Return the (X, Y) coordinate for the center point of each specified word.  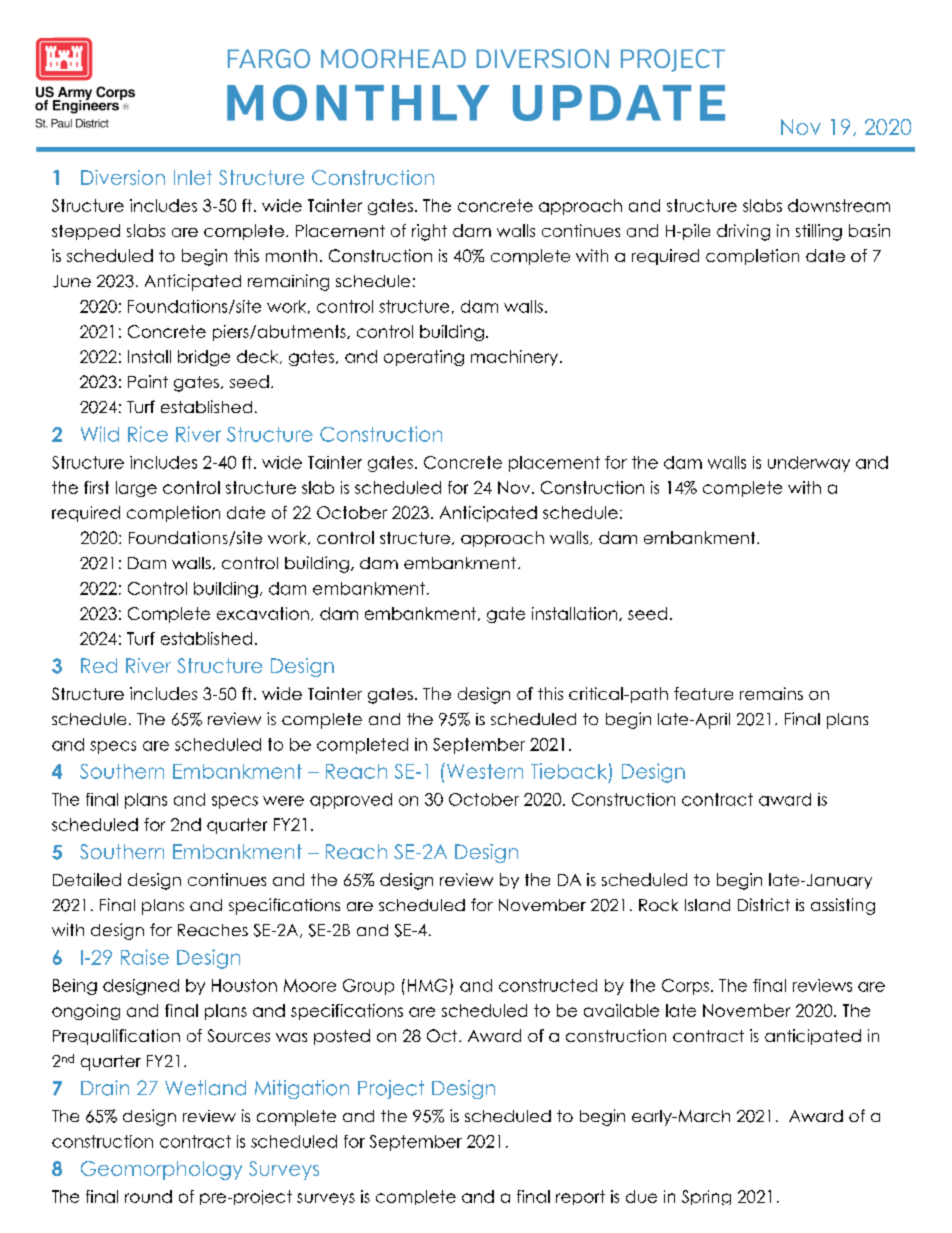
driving (743, 232)
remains (771, 693)
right (429, 232)
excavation (263, 613)
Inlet (193, 177)
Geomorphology (161, 1170)
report (580, 1197)
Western (483, 771)
